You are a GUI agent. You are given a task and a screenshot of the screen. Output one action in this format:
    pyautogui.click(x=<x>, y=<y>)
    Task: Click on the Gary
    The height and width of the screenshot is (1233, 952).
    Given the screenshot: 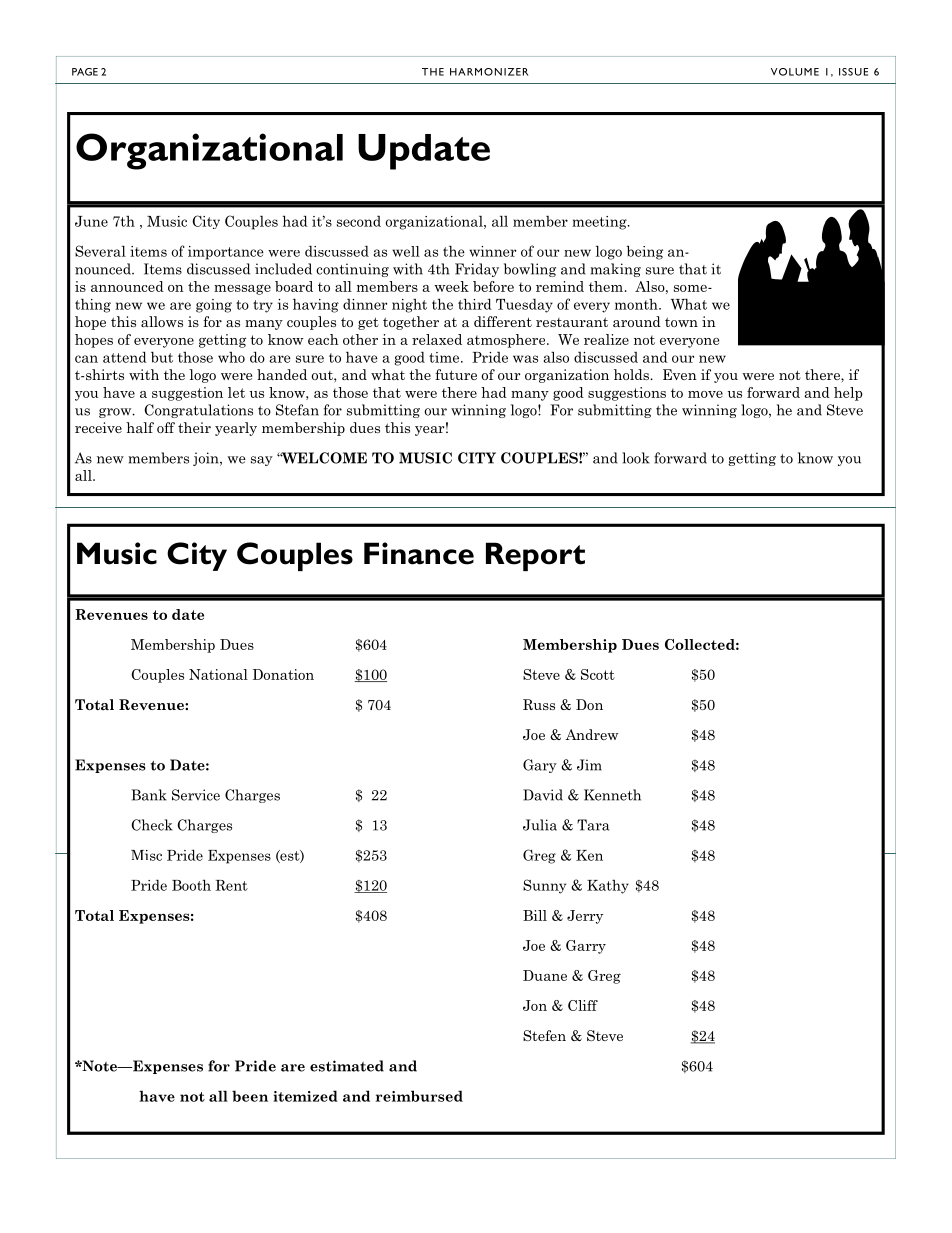 What is the action you would take?
    pyautogui.click(x=540, y=766)
